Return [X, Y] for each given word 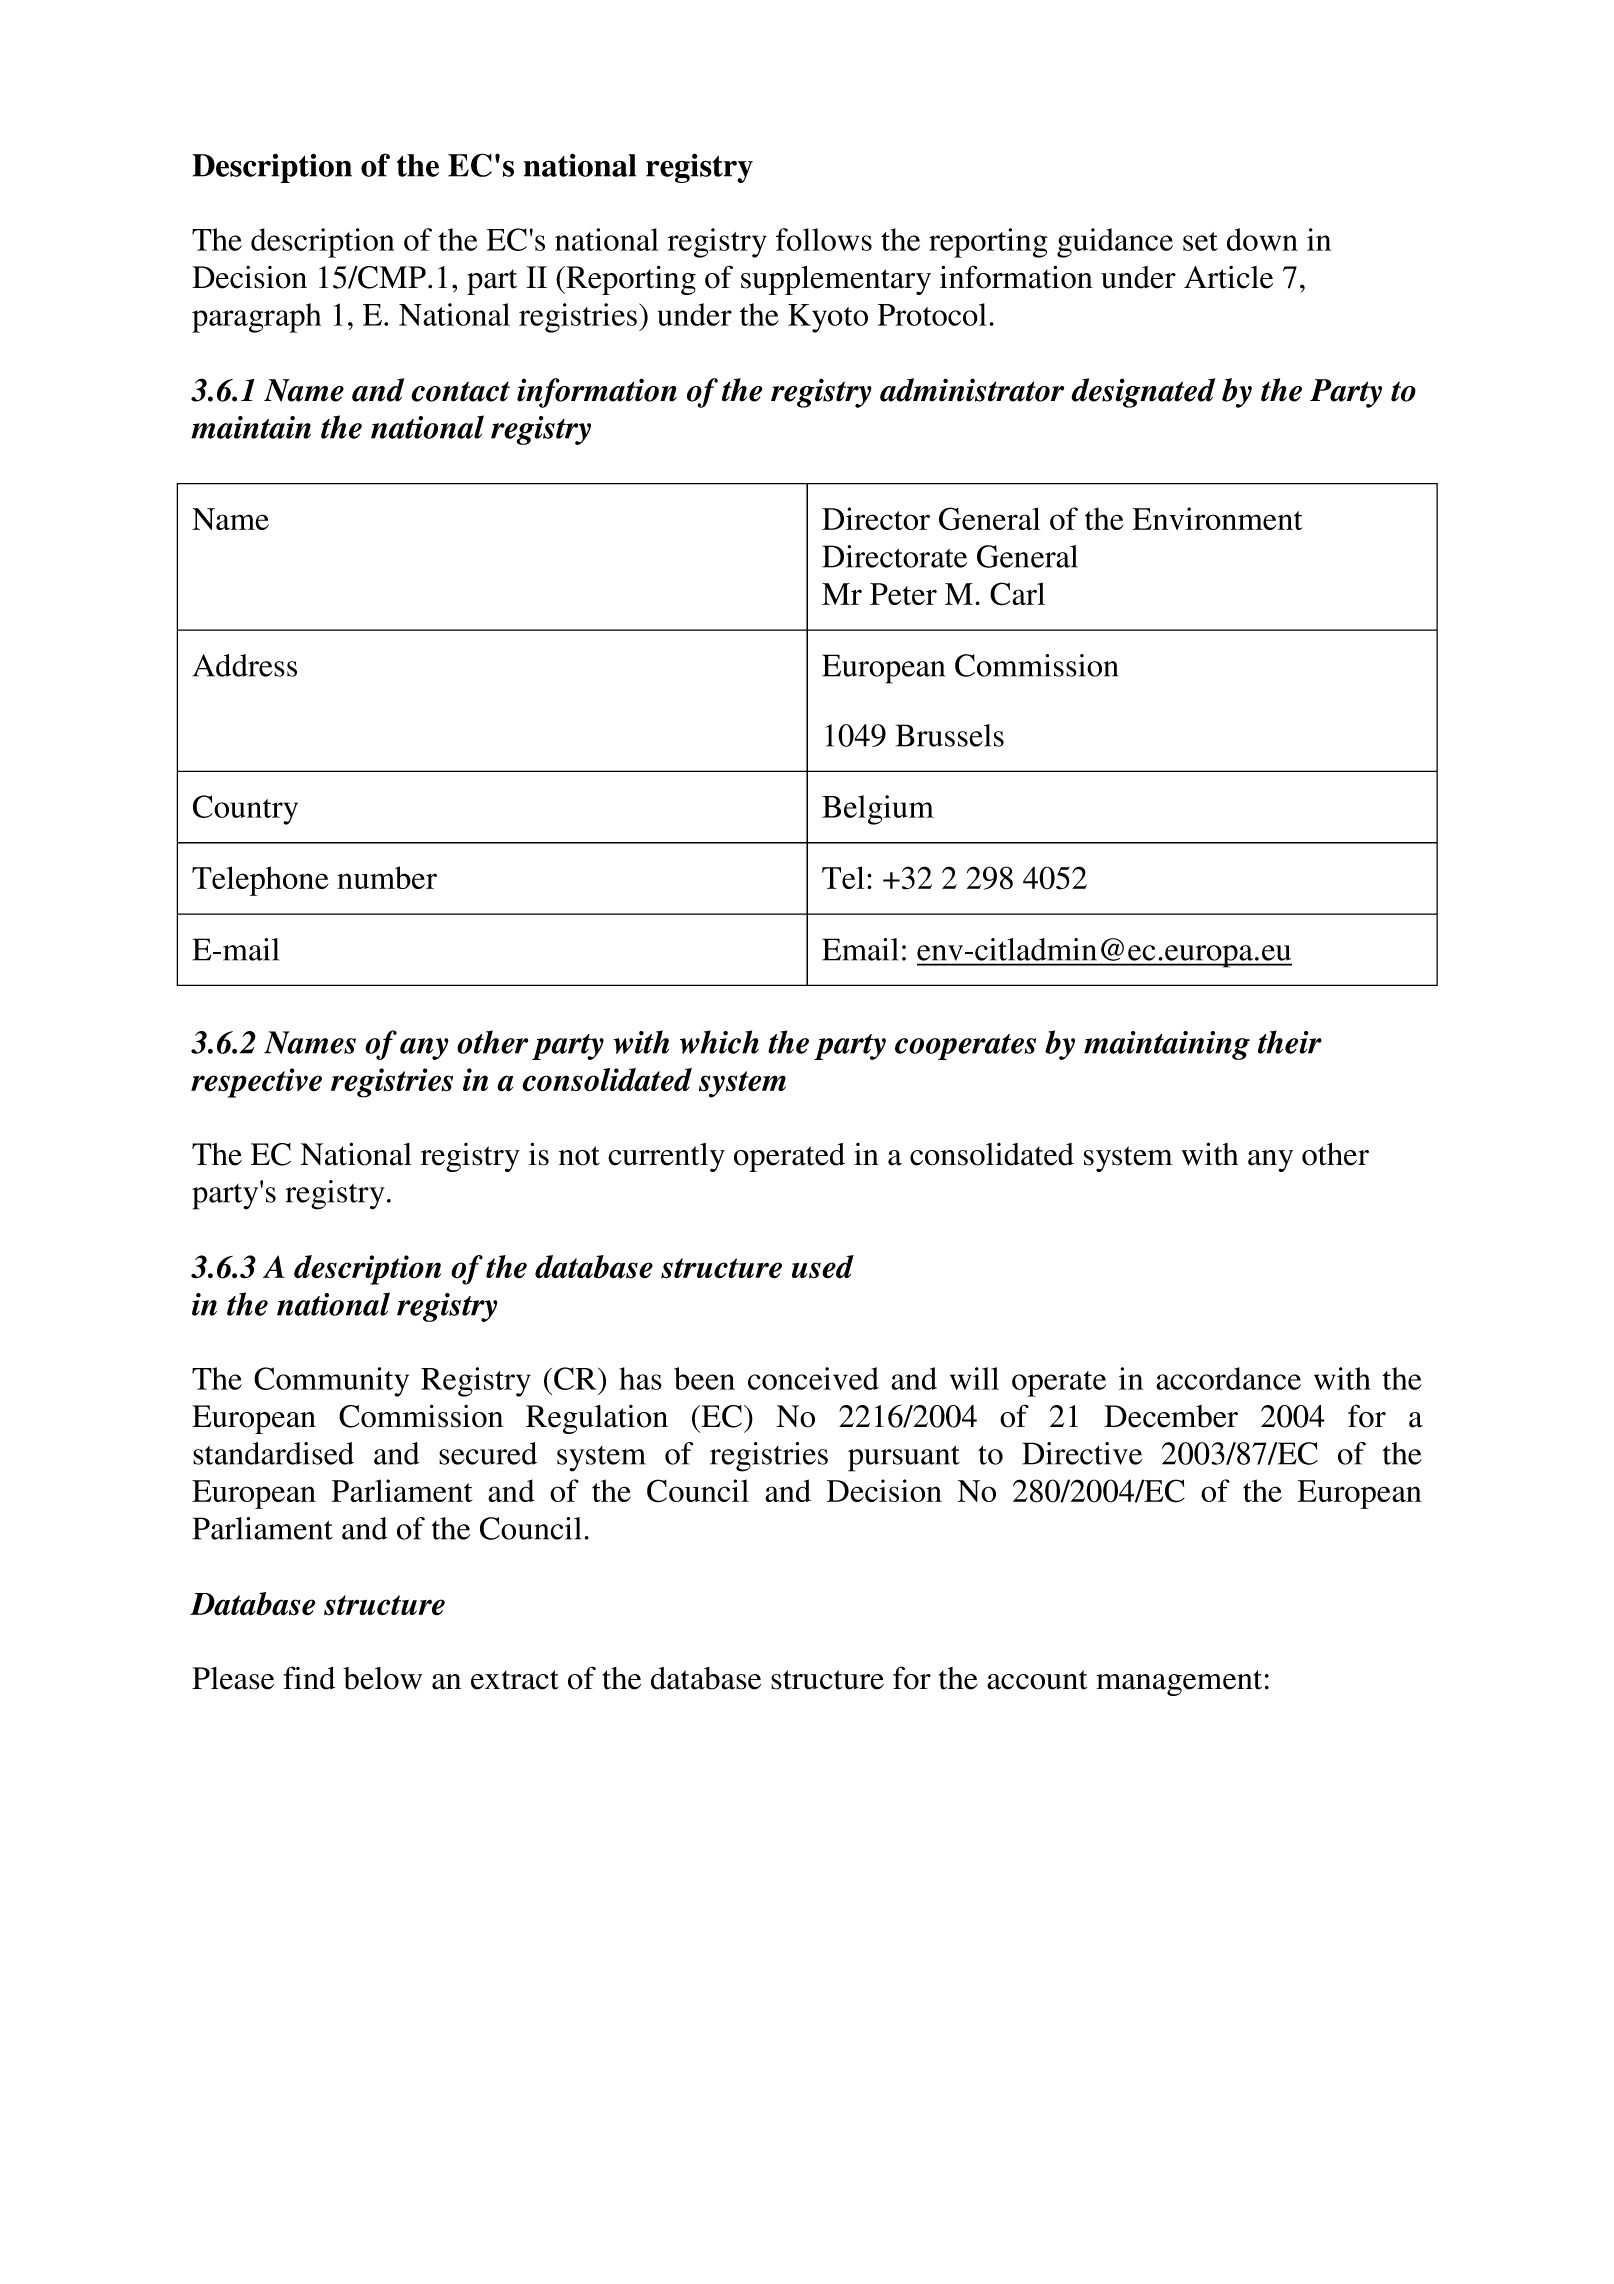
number [387, 877]
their [1290, 1042]
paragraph [256, 318]
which [719, 1042]
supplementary [836, 280]
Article [1228, 277]
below [382, 1678]
